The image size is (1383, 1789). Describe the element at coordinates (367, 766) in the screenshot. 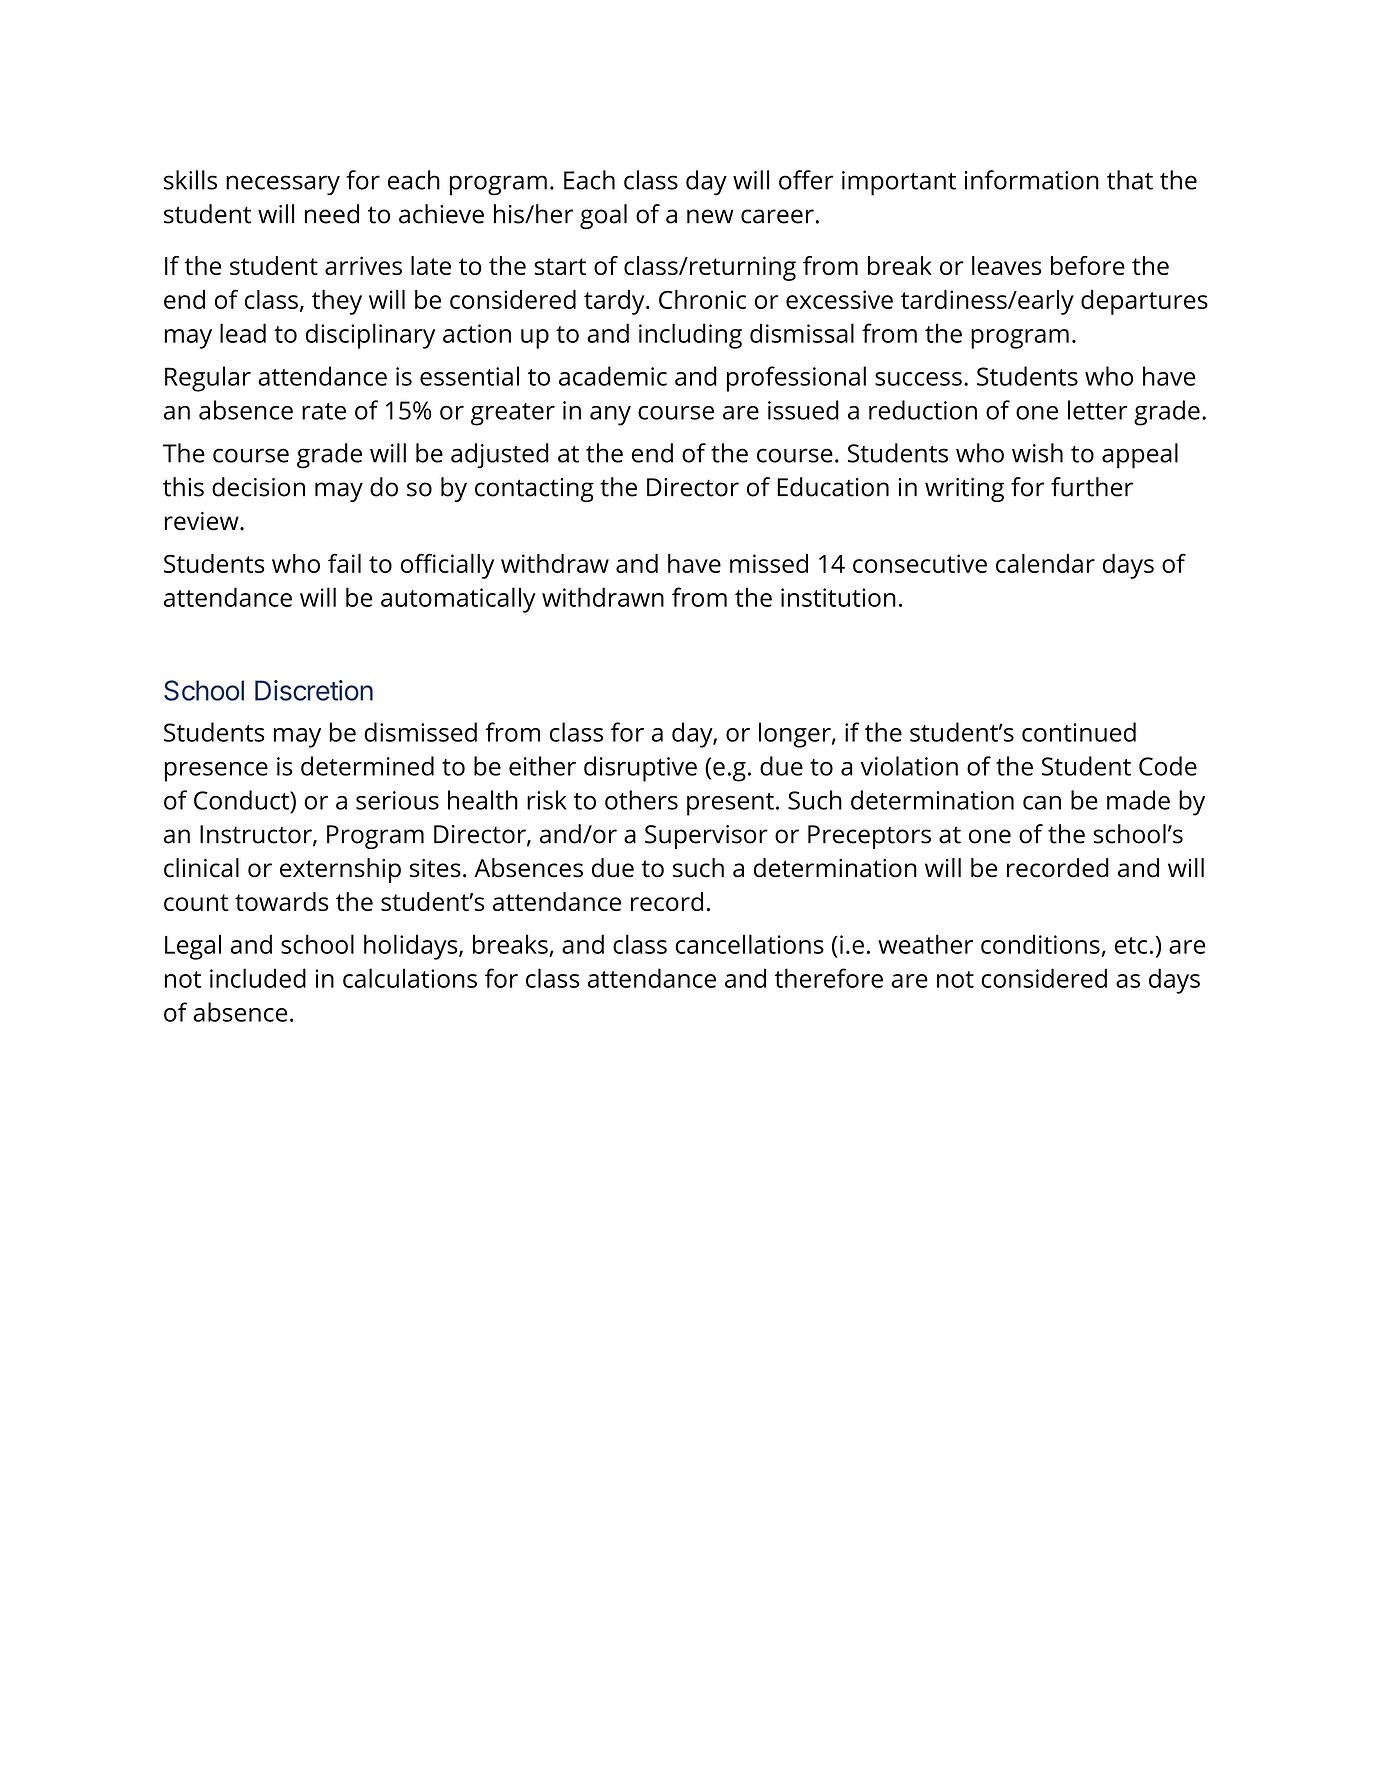

I see `determined` at that location.
